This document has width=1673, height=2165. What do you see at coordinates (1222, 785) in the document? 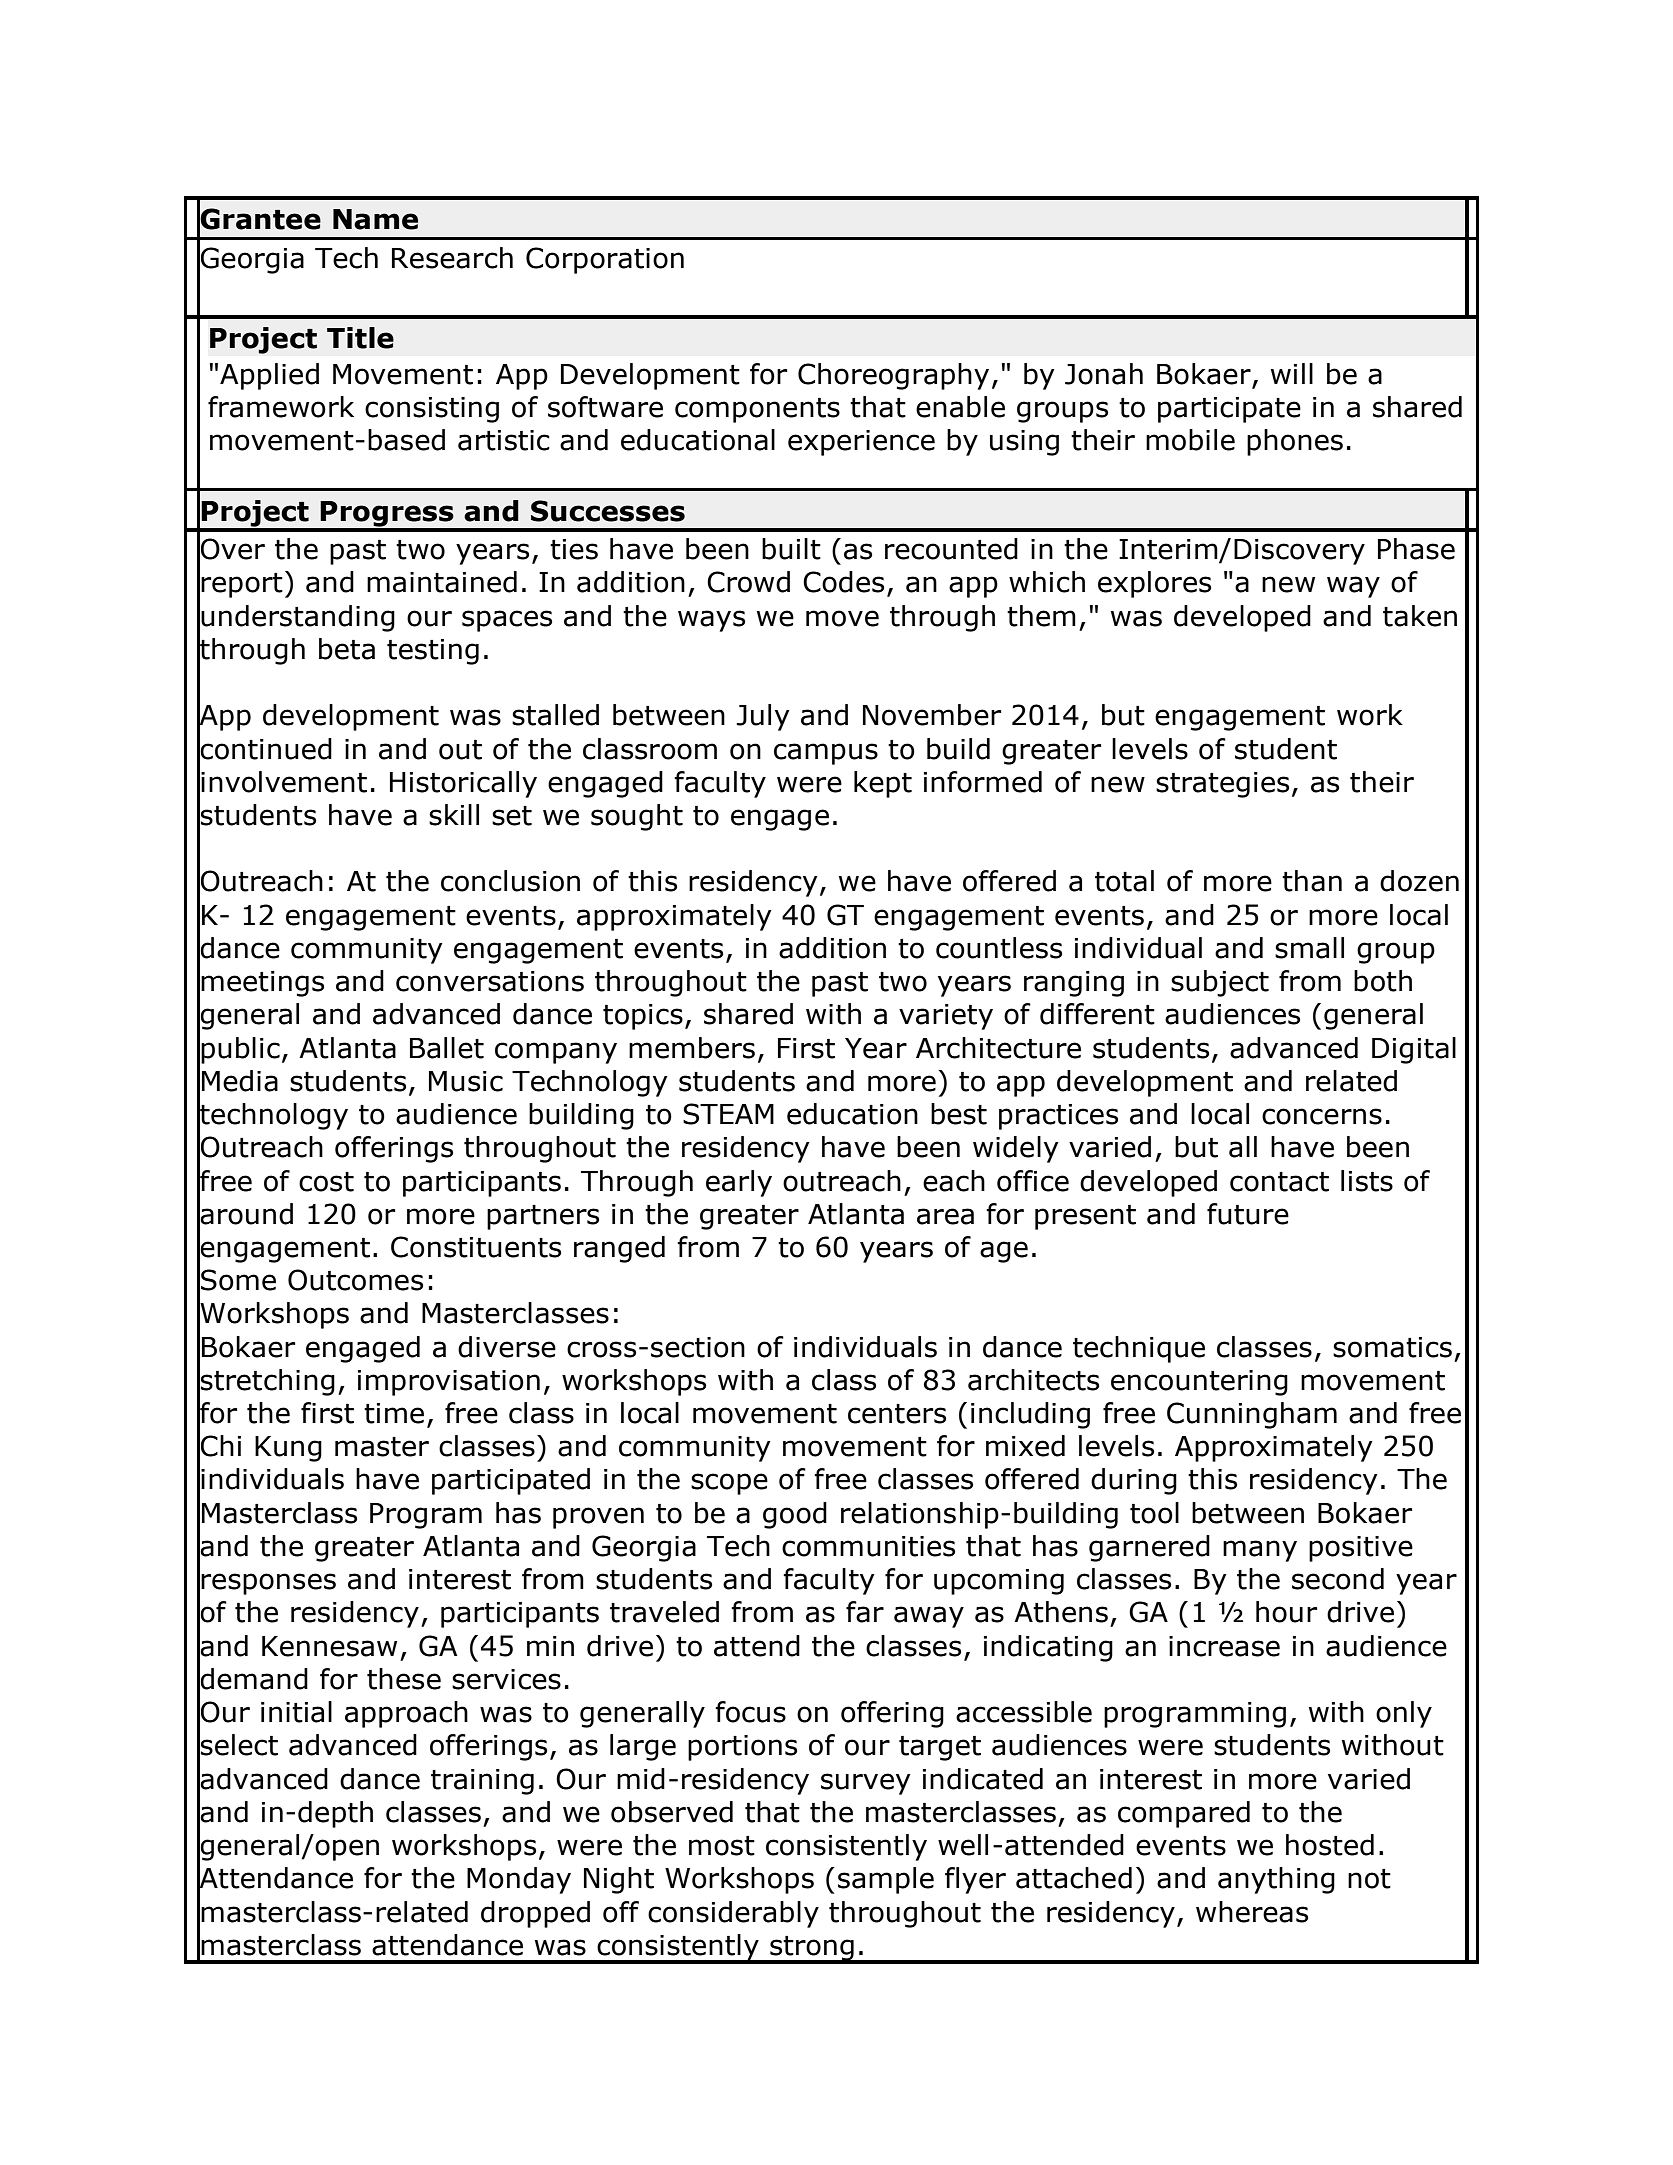
I see `strategies` at bounding box center [1222, 785].
